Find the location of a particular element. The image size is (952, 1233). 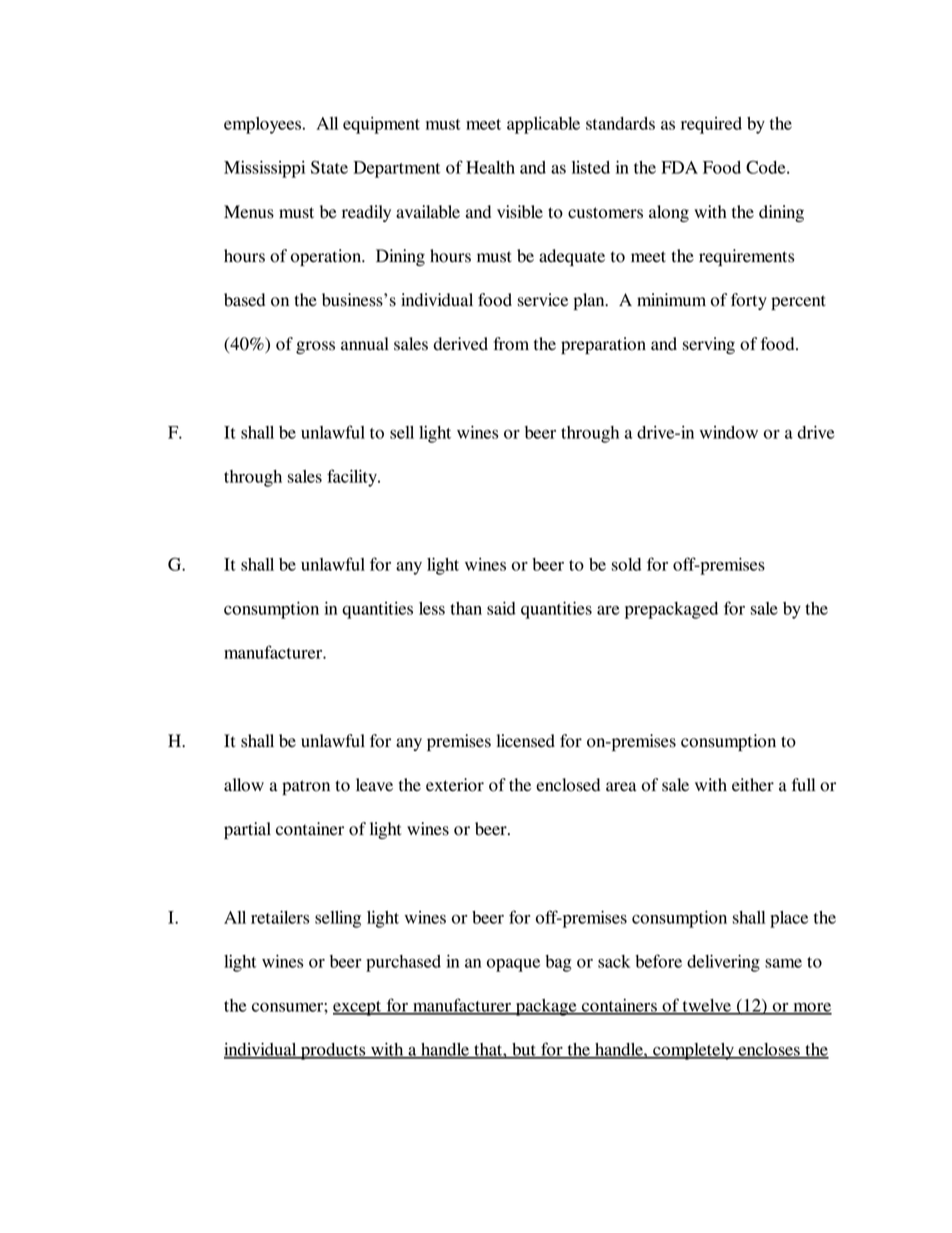

patron is located at coordinates (306, 787).
